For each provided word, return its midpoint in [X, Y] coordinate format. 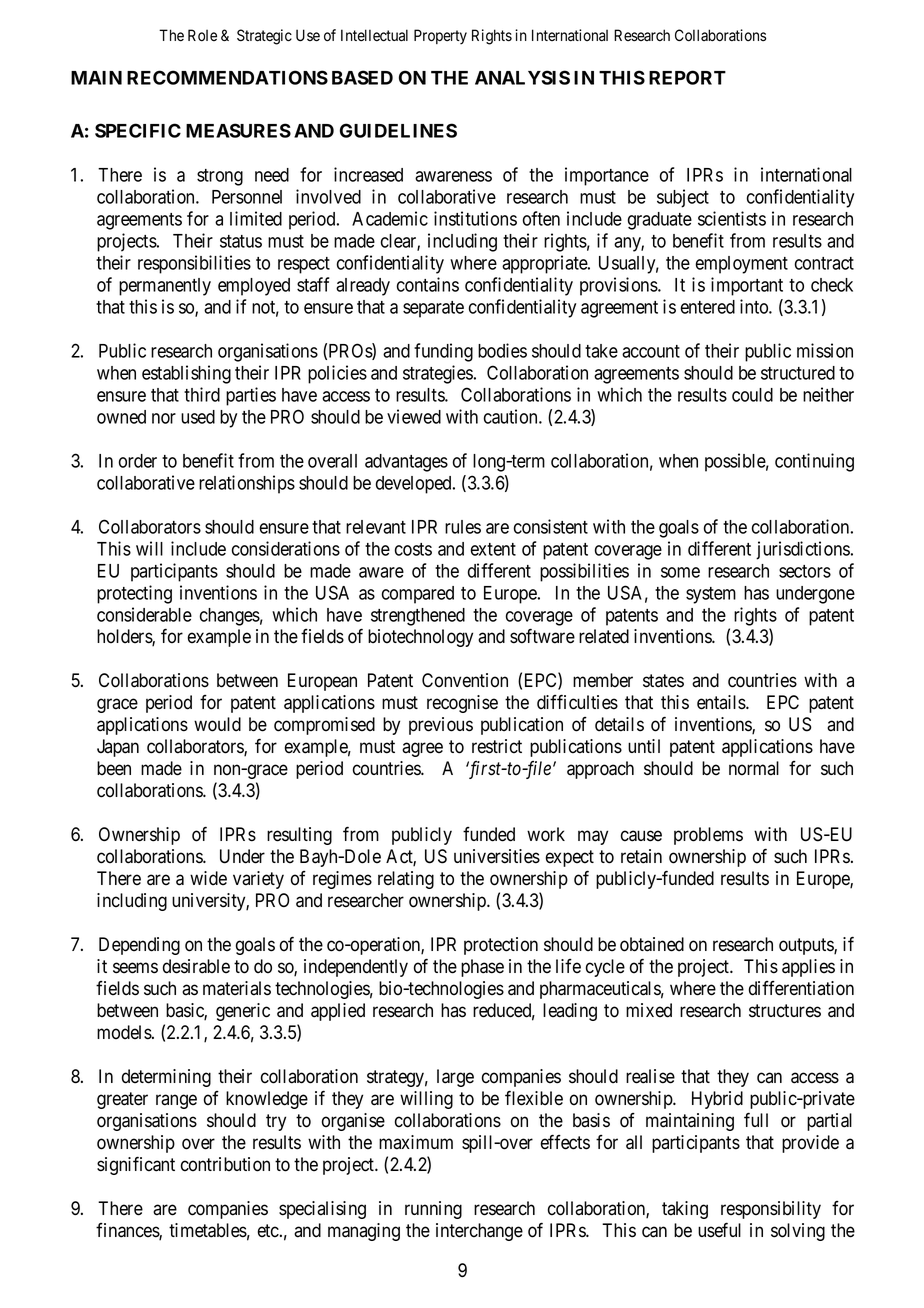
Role [202, 35]
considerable [144, 614]
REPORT [687, 77]
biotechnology [420, 638]
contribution [225, 1164]
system [711, 595]
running [433, 1210]
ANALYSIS [522, 77]
